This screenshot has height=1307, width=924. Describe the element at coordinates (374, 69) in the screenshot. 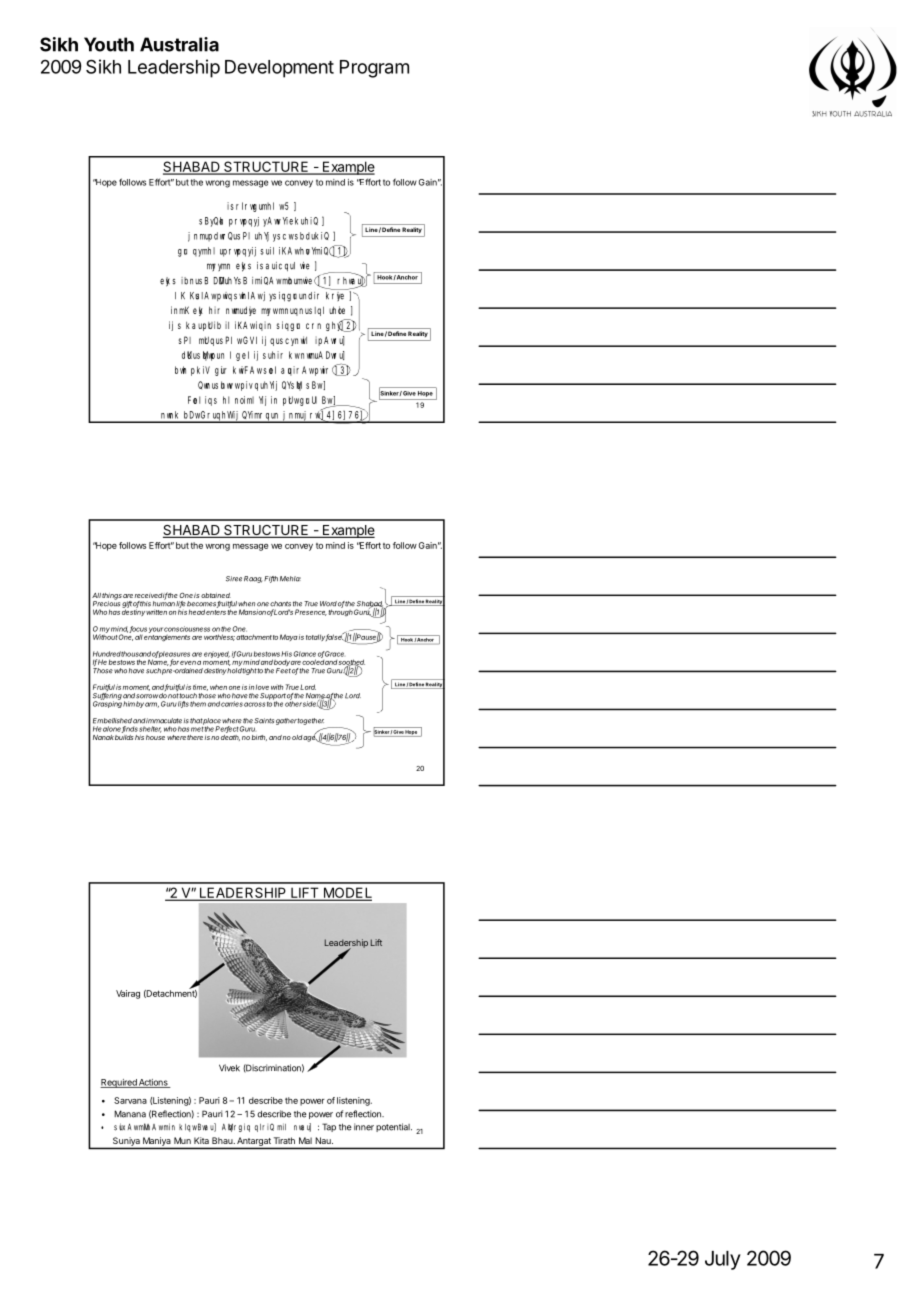

I see `Program` at that location.
